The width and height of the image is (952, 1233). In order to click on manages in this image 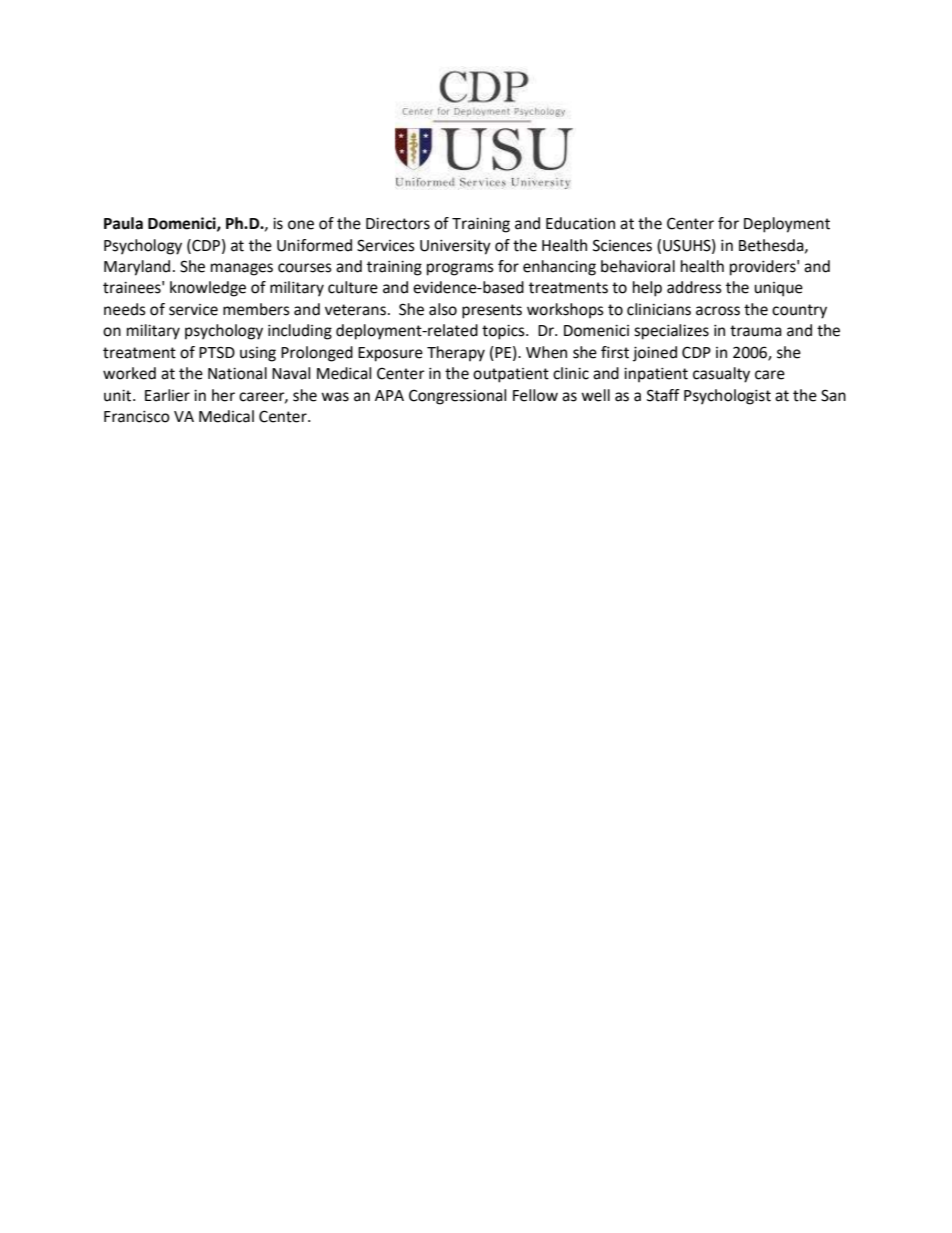, I will do `click(242, 269)`.
